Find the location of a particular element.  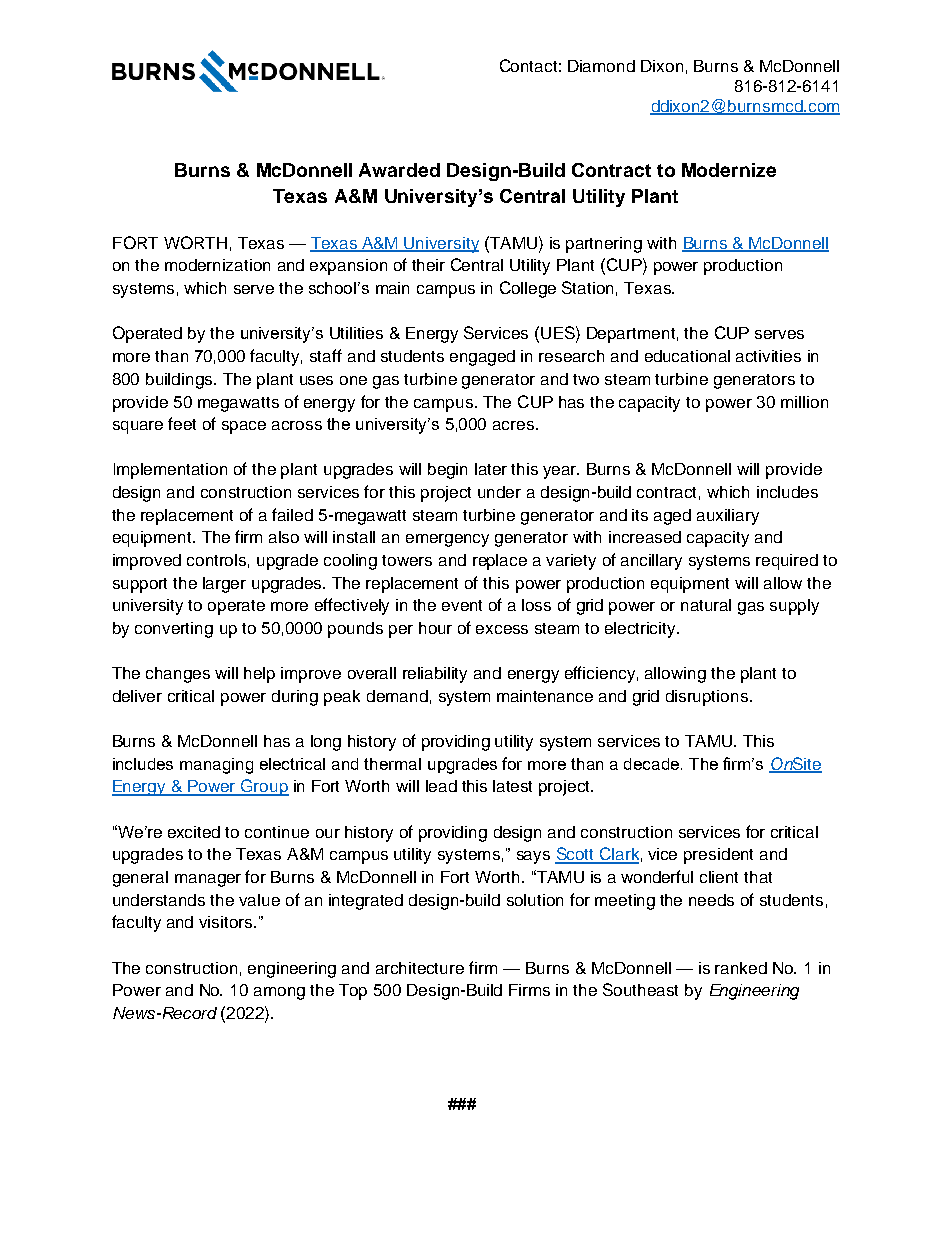

disruptions is located at coordinates (708, 698).
